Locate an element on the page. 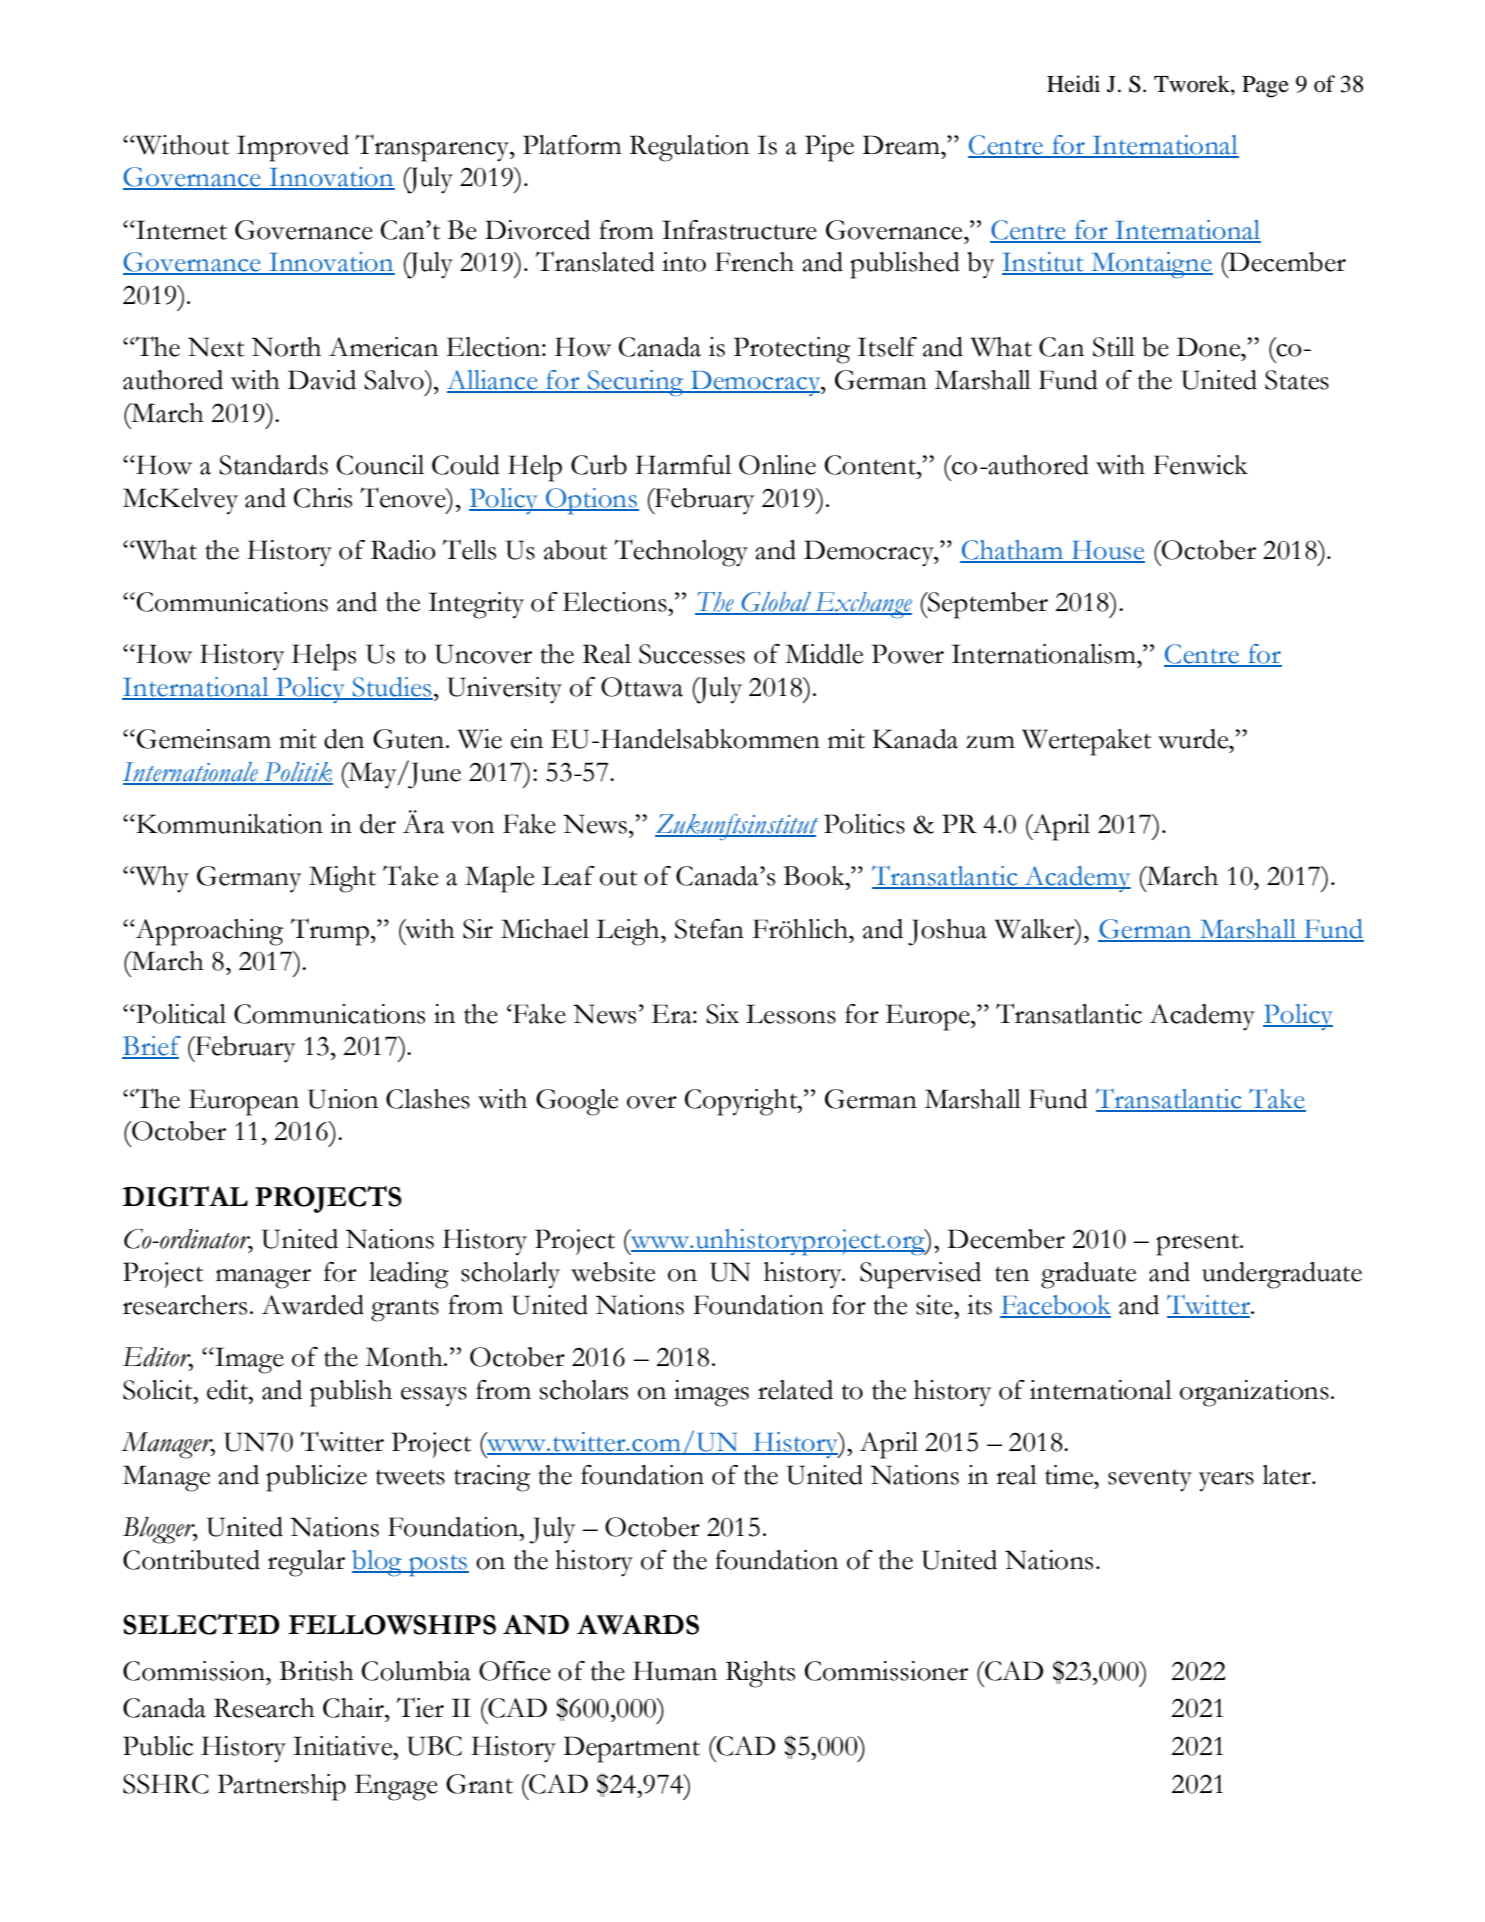 The image size is (1485, 1922). DIGITAL is located at coordinates (185, 1196).
